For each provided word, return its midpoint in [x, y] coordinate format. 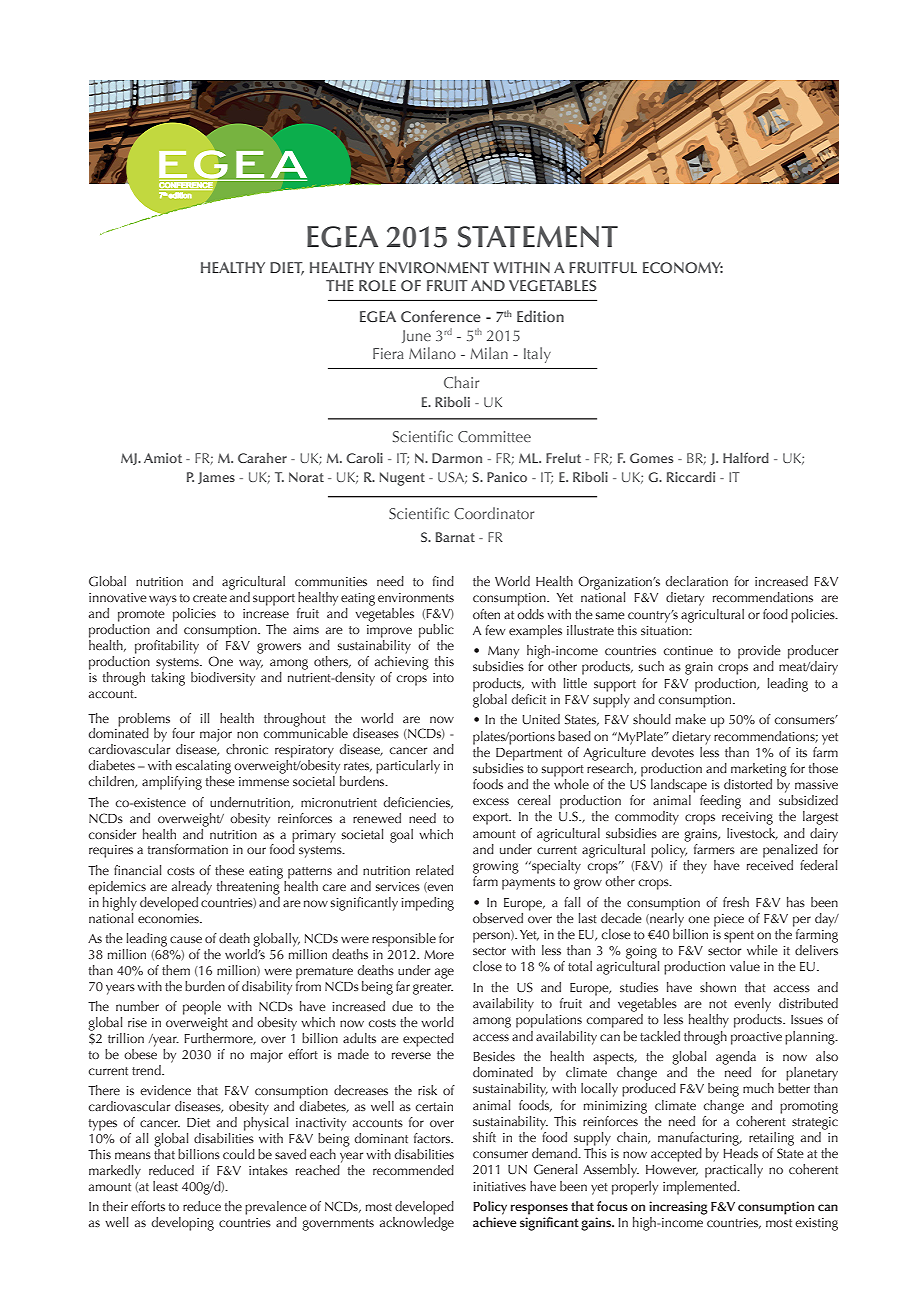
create [210, 598]
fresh [736, 902]
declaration [697, 581]
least [165, 1186]
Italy [537, 355]
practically [734, 1171]
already [192, 888]
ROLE [377, 285]
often [486, 614]
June [416, 336]
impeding [427, 904]
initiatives [499, 1186]
